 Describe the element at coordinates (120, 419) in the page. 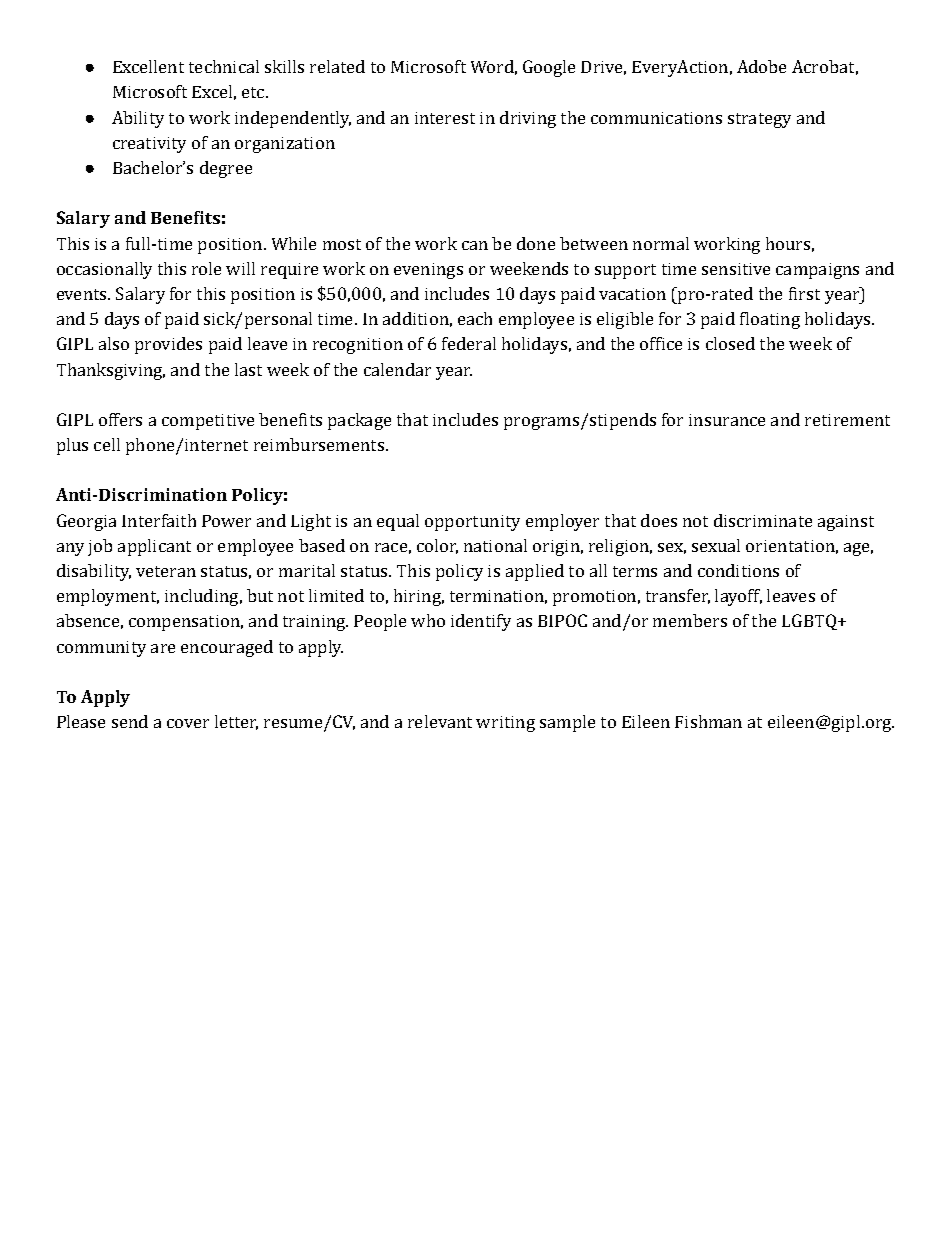

I see `offers` at that location.
